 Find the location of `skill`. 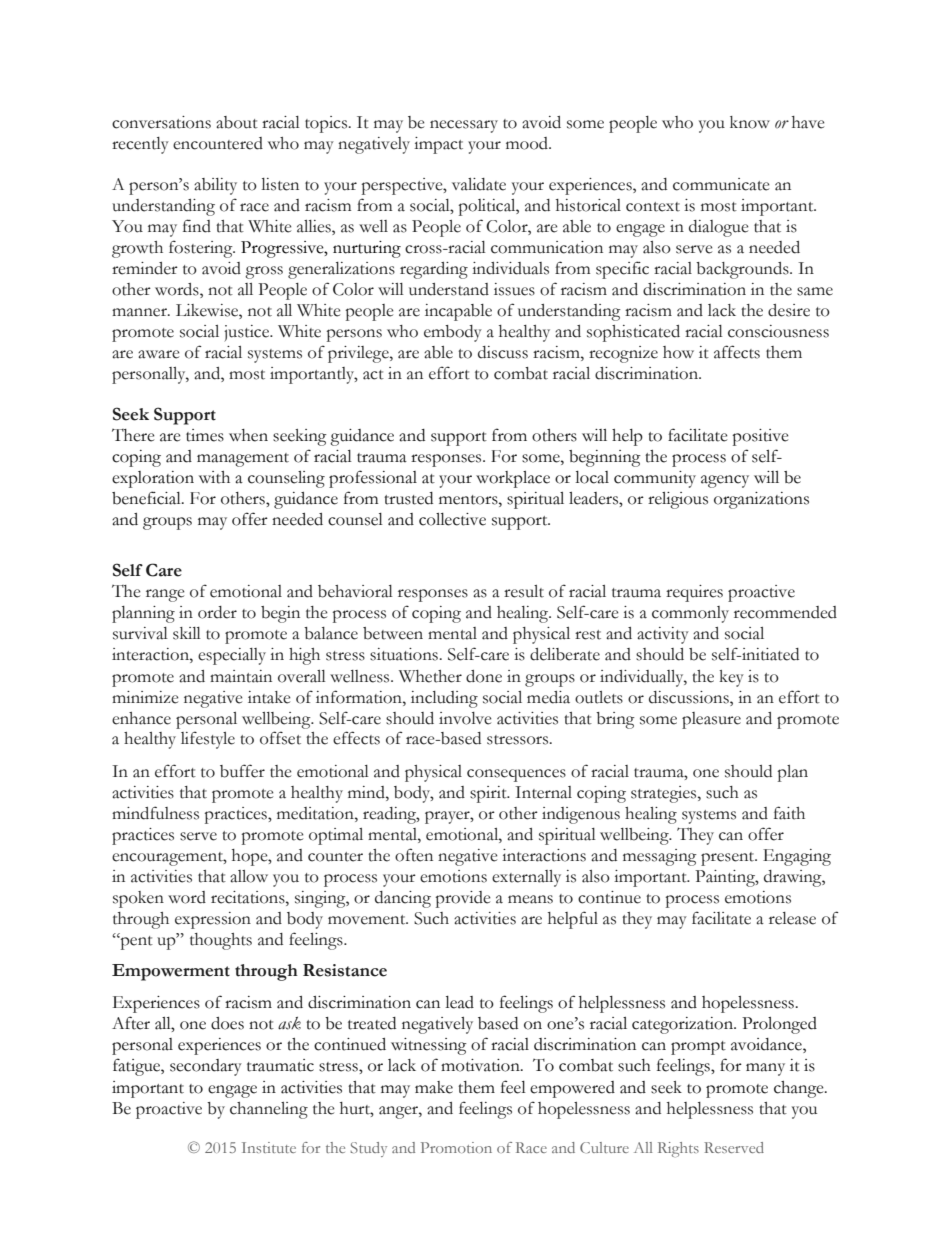

skill is located at coordinates (187, 633).
